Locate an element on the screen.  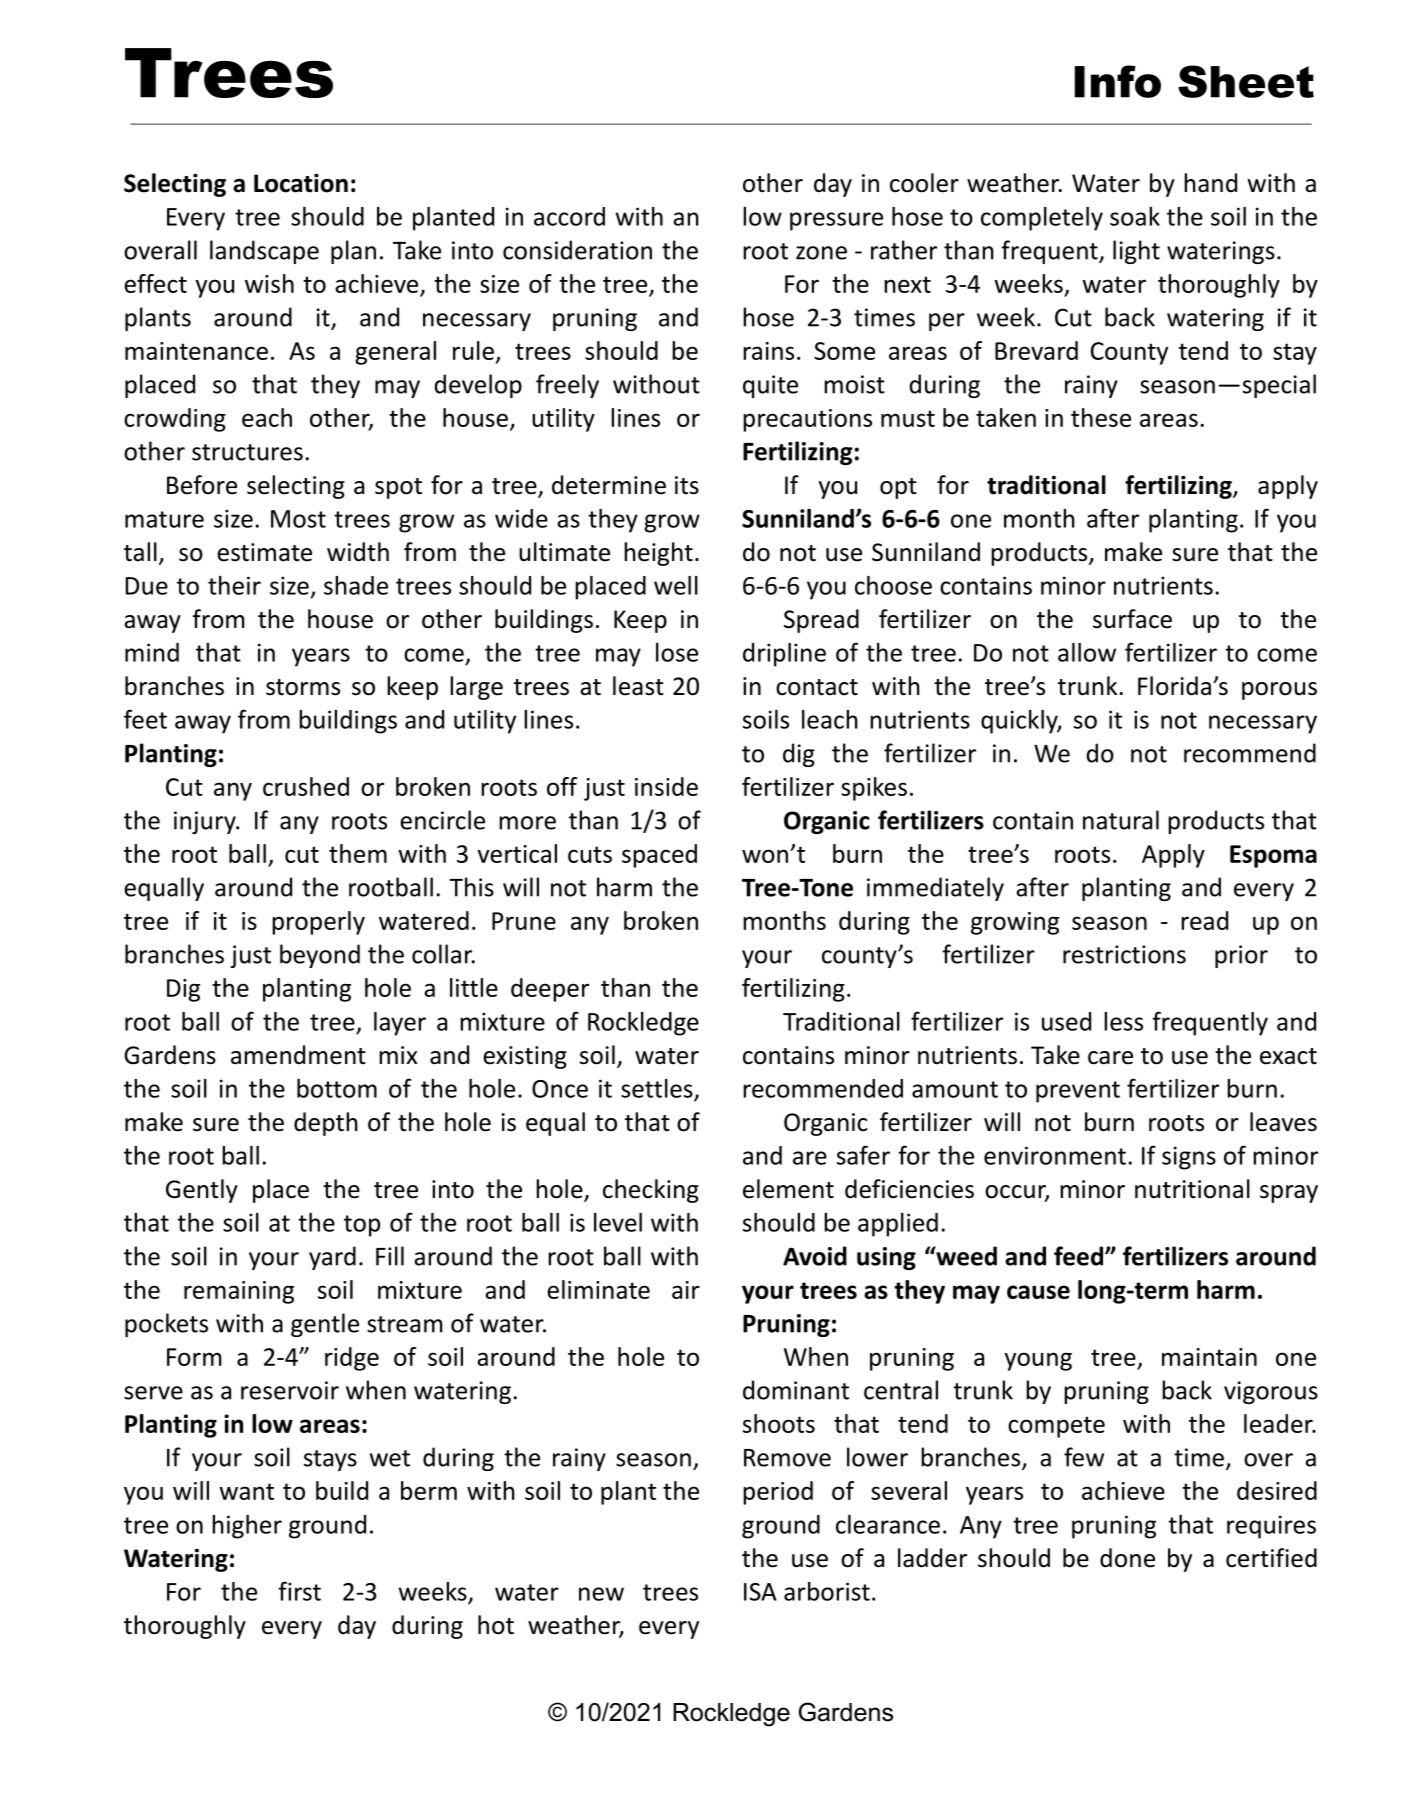
them is located at coordinates (358, 853).
